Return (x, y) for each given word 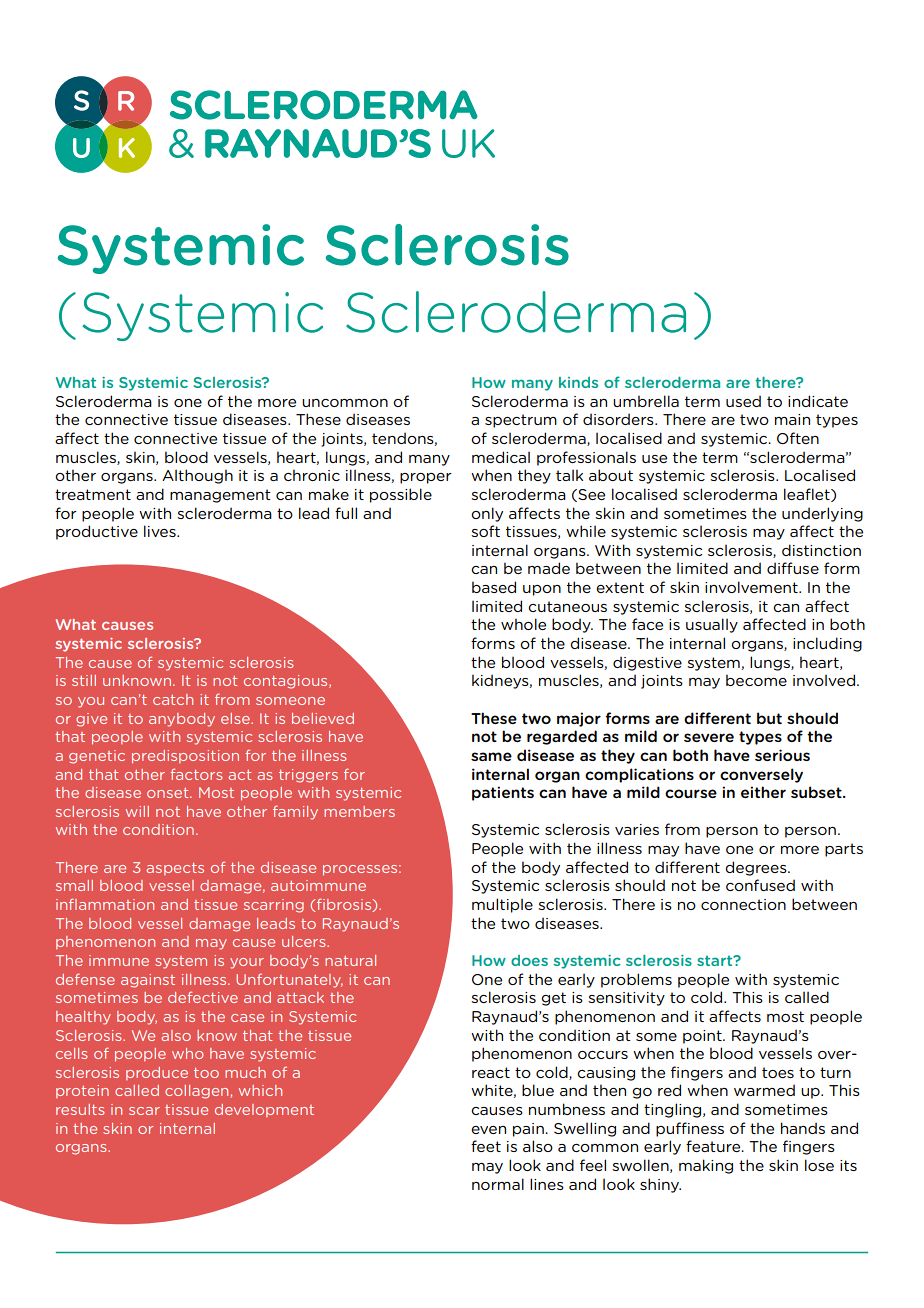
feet (486, 1146)
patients (503, 793)
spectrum (521, 421)
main (792, 419)
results (80, 1109)
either (763, 792)
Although (197, 476)
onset (169, 793)
